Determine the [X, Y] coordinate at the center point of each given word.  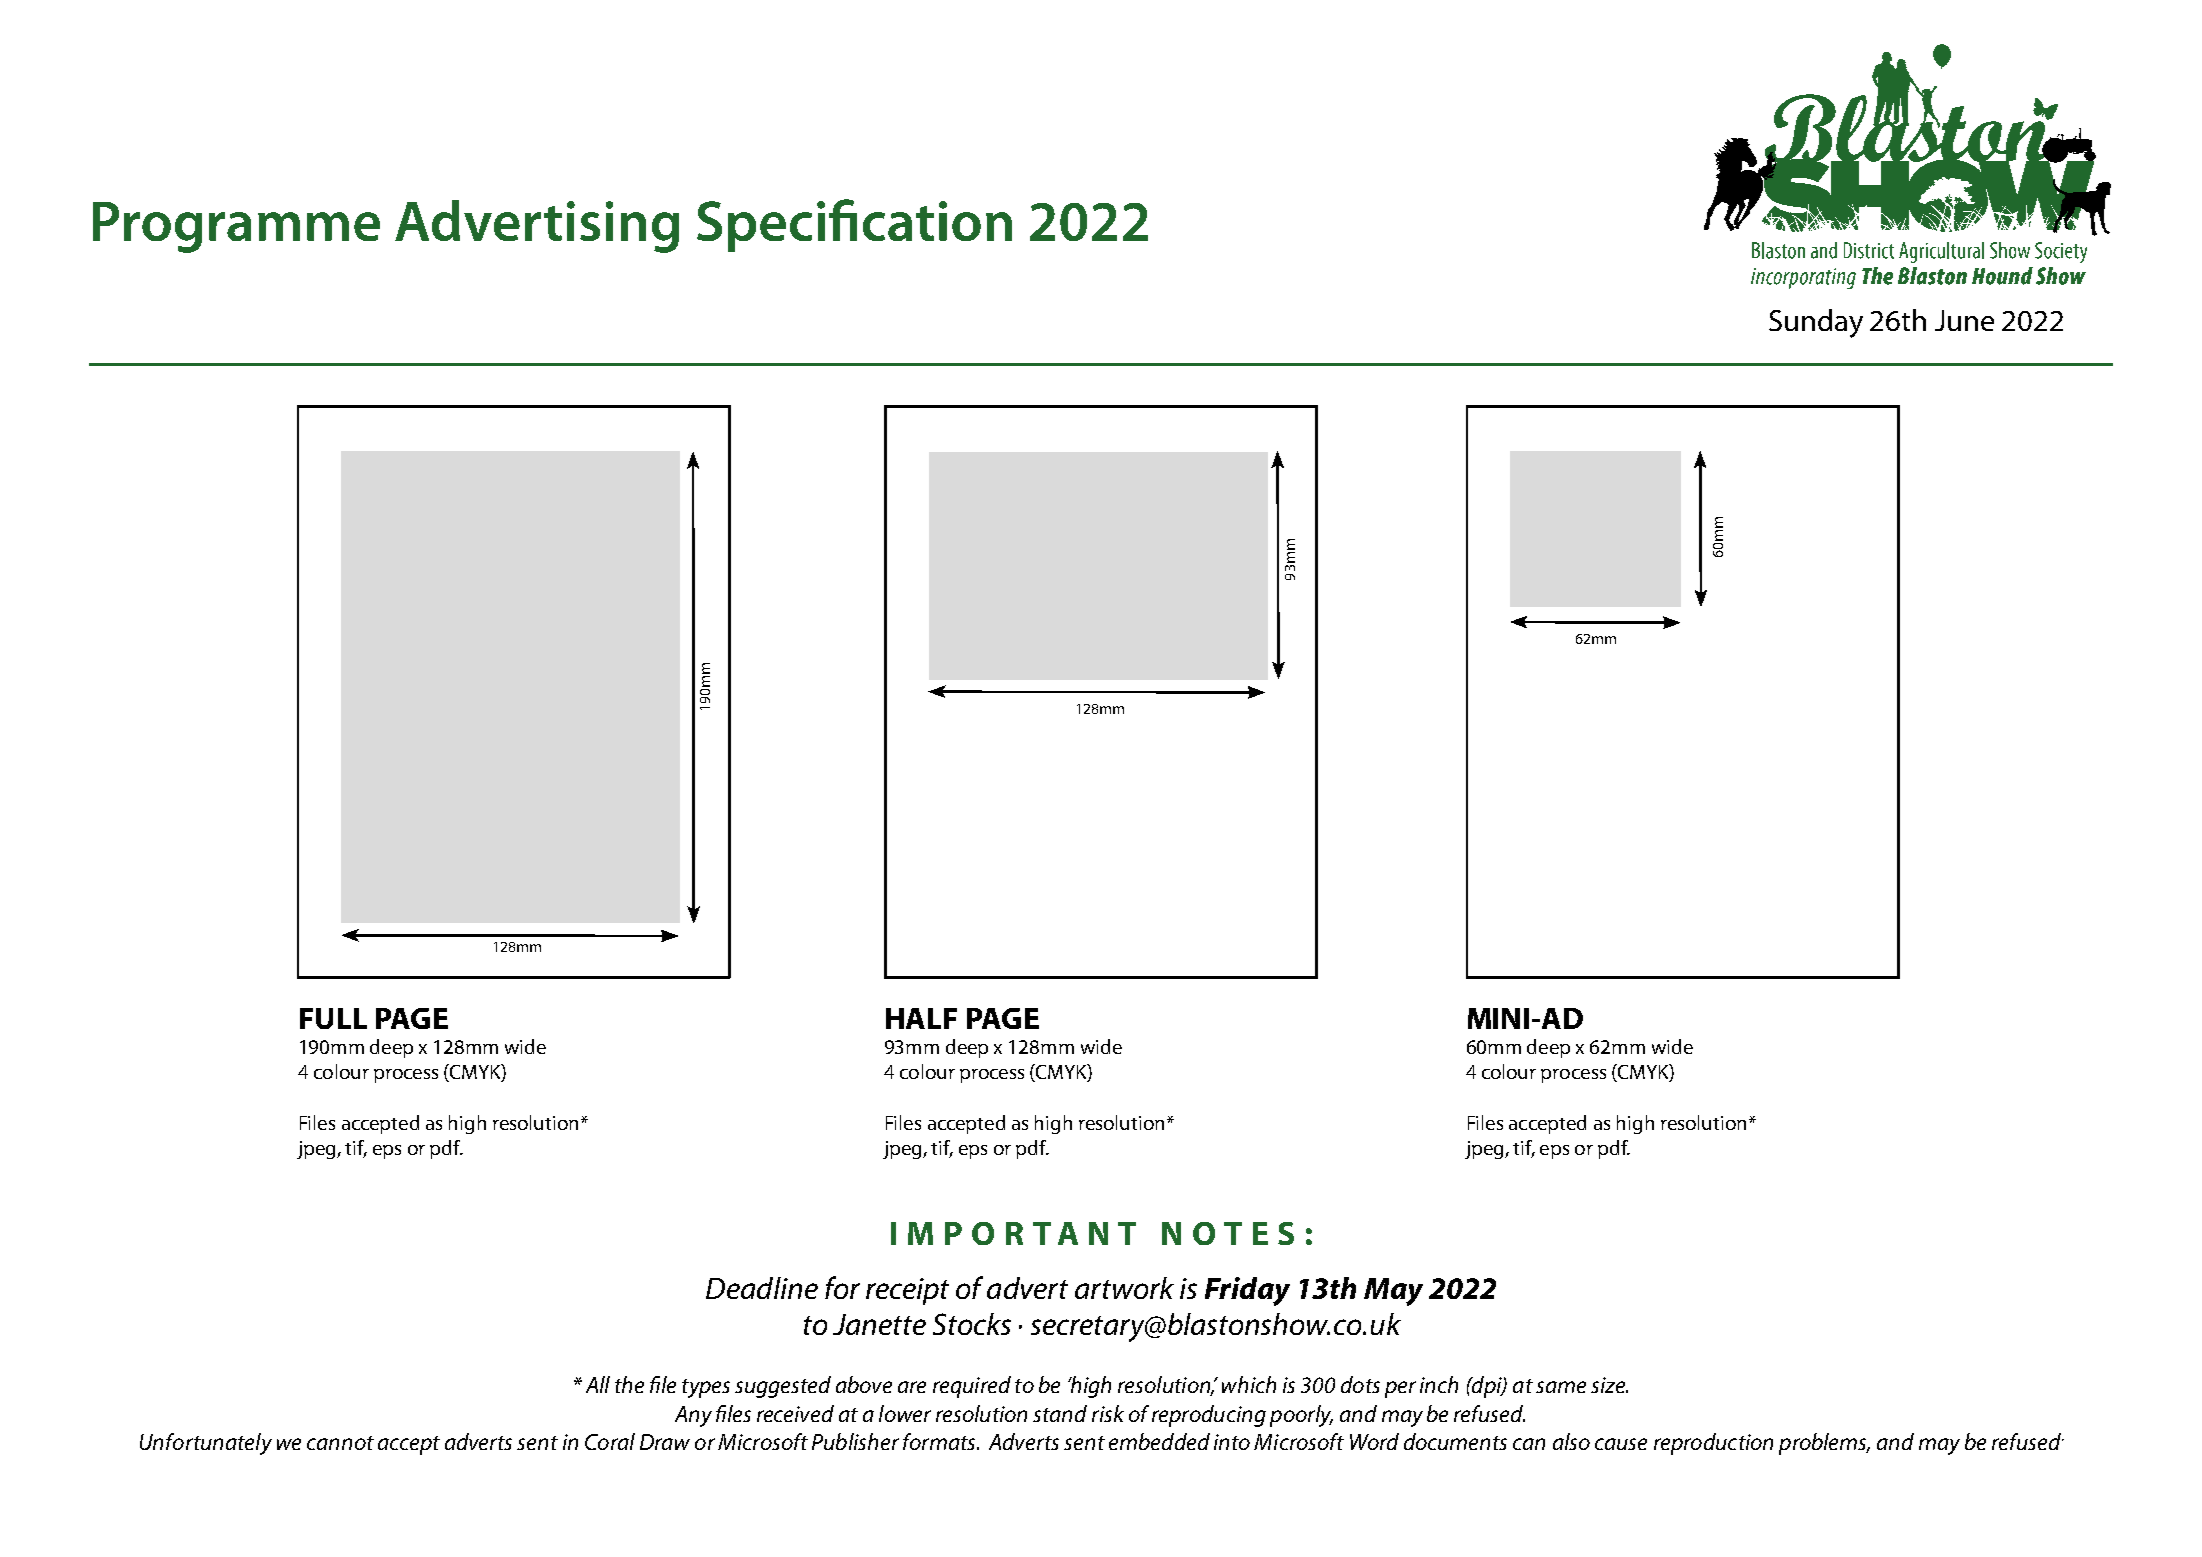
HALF [921, 1018]
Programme [236, 227]
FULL [333, 1018]
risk [1108, 1413]
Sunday [1816, 323]
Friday [1247, 1291]
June [1964, 320]
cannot [340, 1443]
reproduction [1713, 1444]
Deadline [762, 1288]
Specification [854, 225]
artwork [1124, 1288]
